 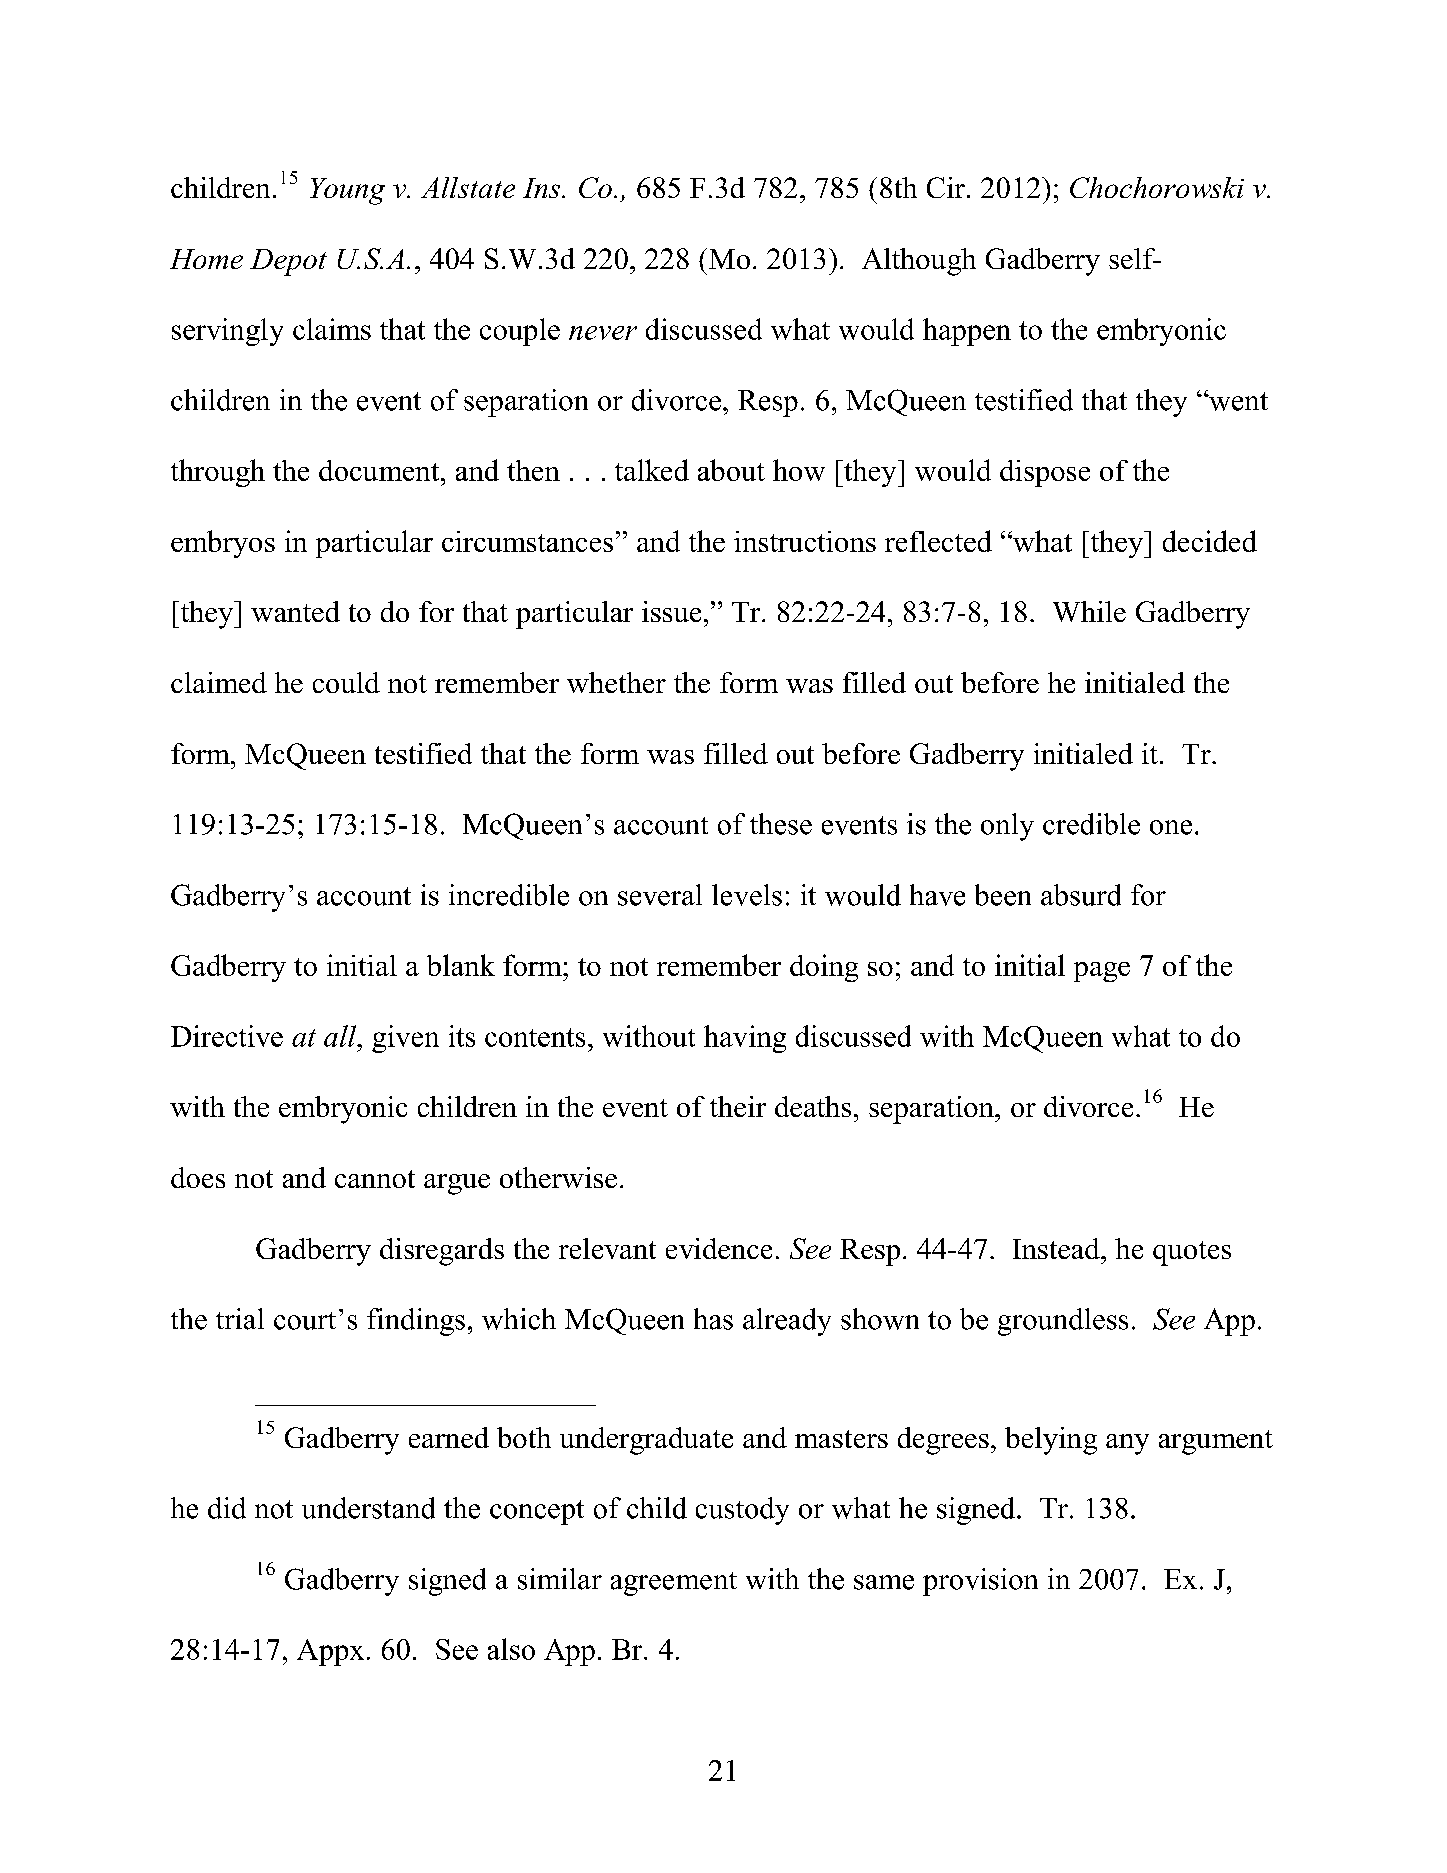 What do you see at coordinates (919, 262) in the screenshot?
I see `Although` at bounding box center [919, 262].
